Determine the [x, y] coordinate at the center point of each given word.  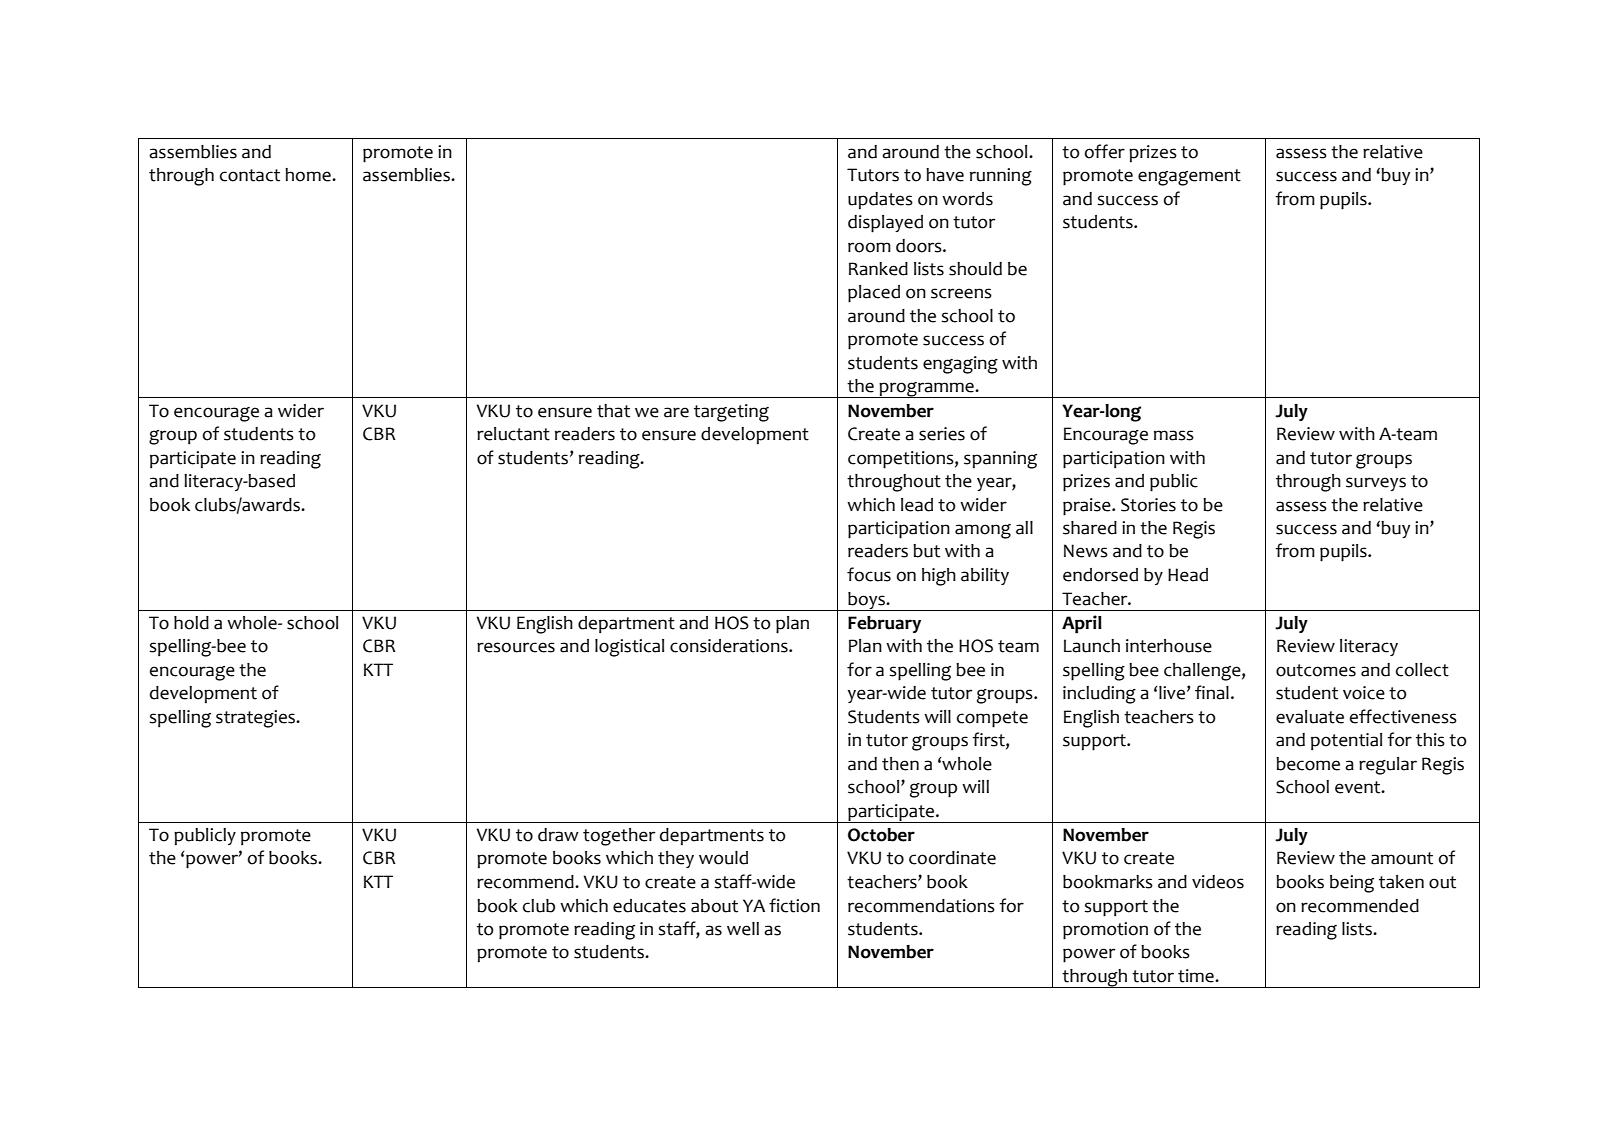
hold [191, 623]
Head [1188, 575]
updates [880, 201]
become [1308, 764]
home [309, 175]
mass [1174, 435]
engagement [1189, 177]
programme [927, 390]
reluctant [513, 434]
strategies [257, 719]
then [900, 764]
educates [649, 906]
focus [869, 574]
